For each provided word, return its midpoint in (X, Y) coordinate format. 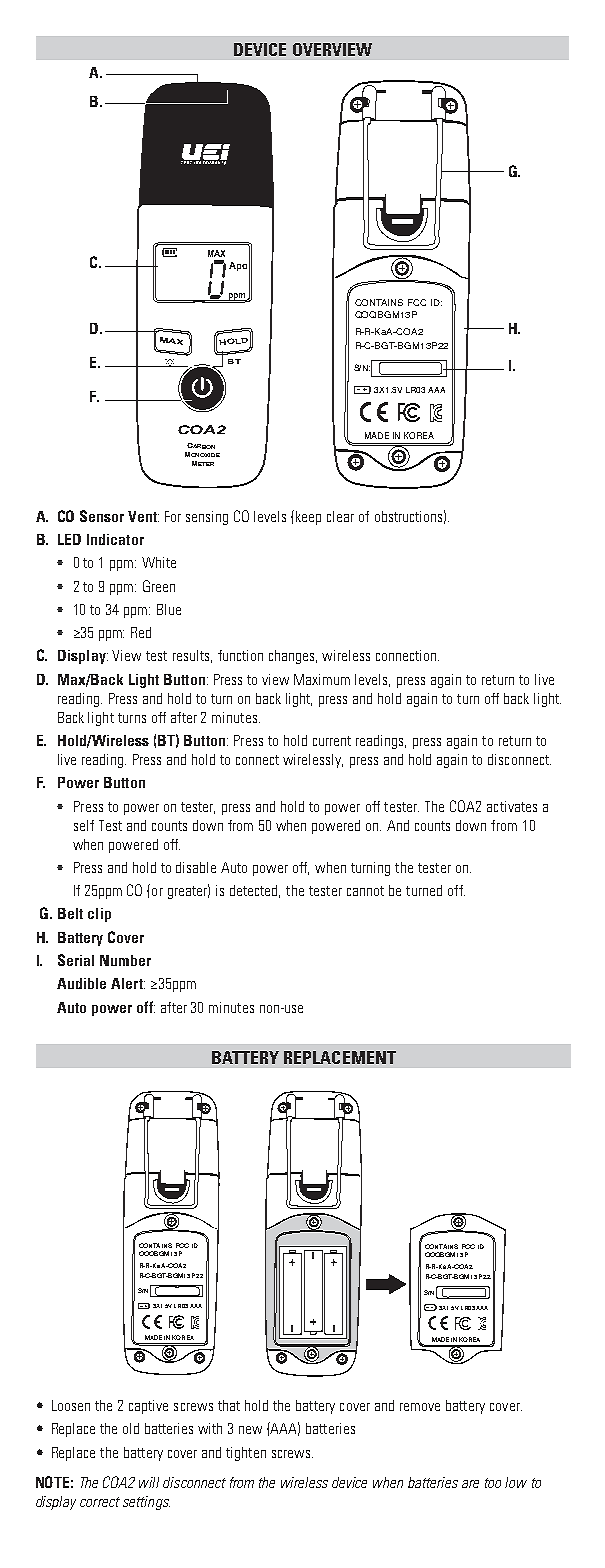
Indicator (115, 539)
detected (255, 891)
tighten (246, 1454)
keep (308, 518)
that (229, 1405)
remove (420, 1407)
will (149, 1482)
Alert (128, 983)
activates (512, 806)
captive (148, 1407)
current (332, 741)
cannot (365, 891)
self (84, 825)
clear (340, 516)
